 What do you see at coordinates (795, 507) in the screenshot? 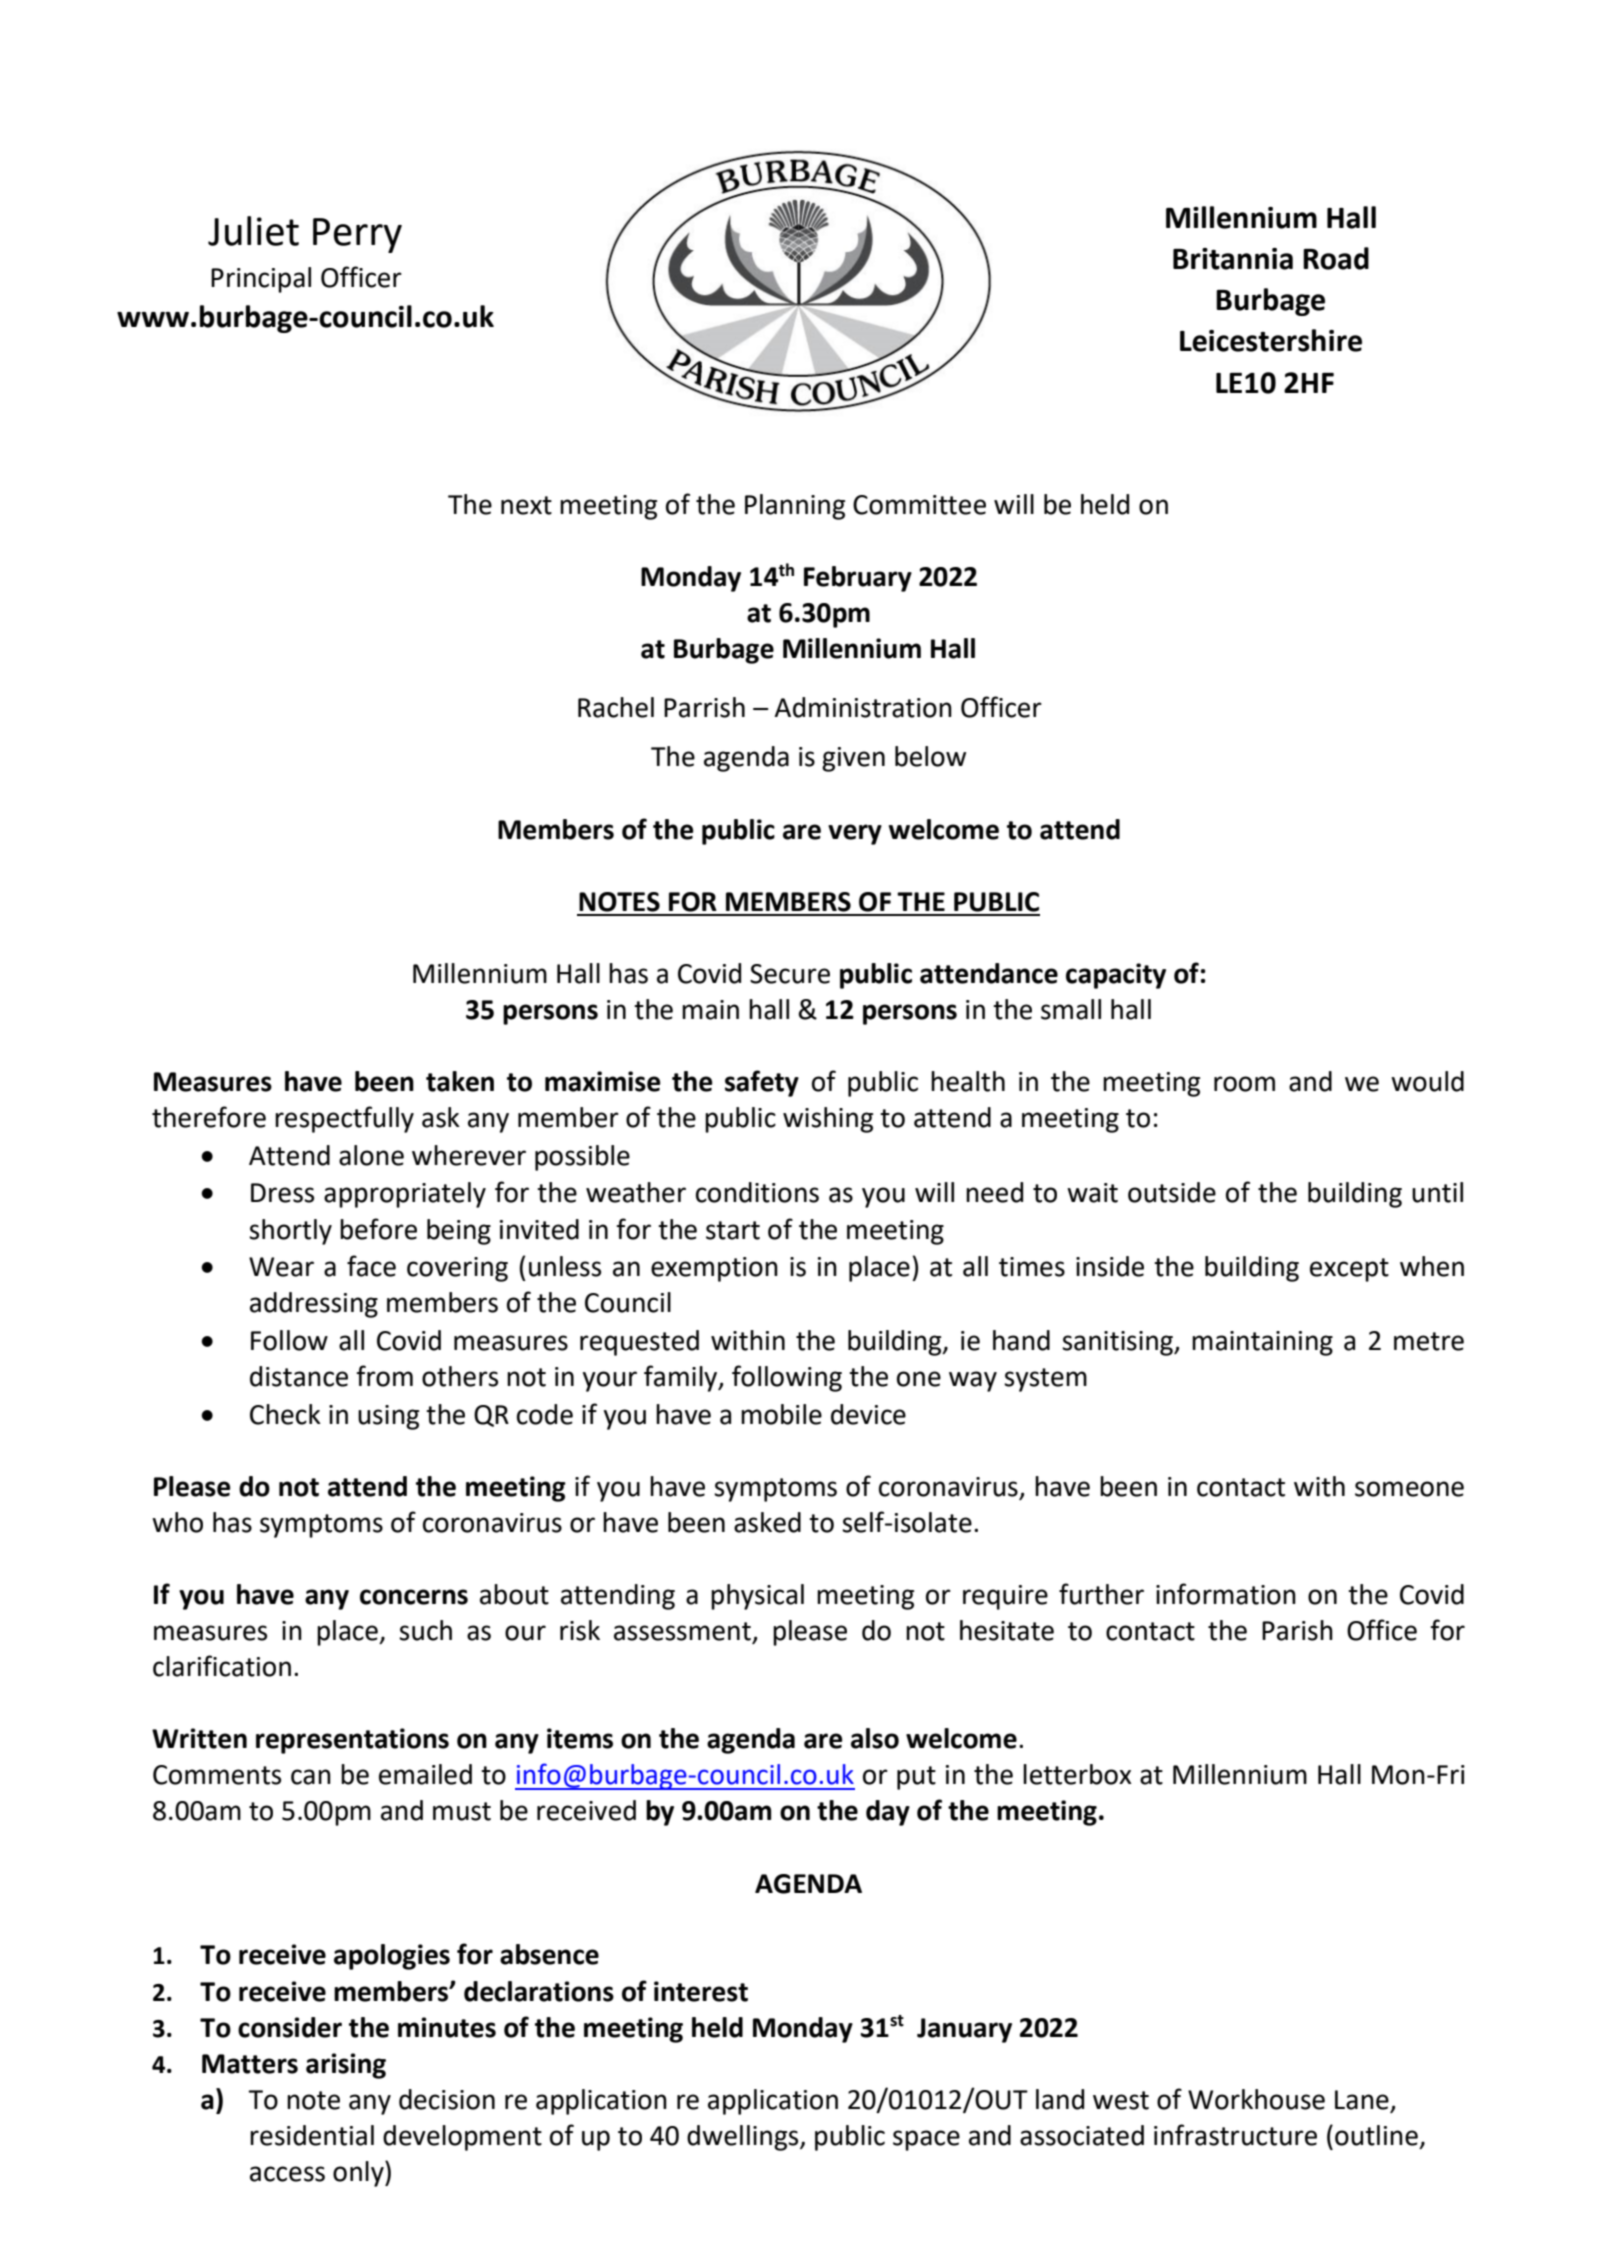
I see `Planning` at bounding box center [795, 507].
